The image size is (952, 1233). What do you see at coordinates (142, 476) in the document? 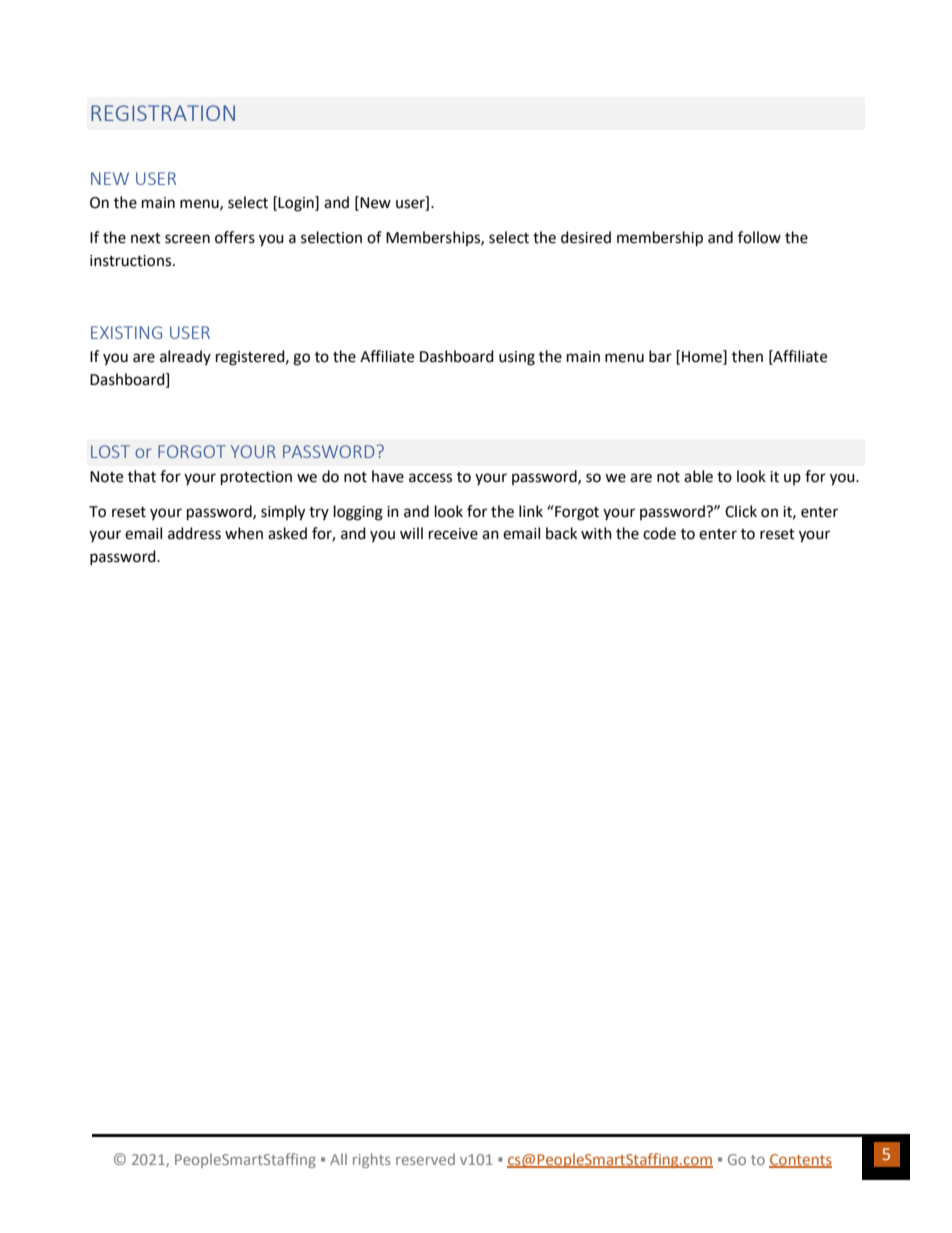
I see `that` at bounding box center [142, 476].
